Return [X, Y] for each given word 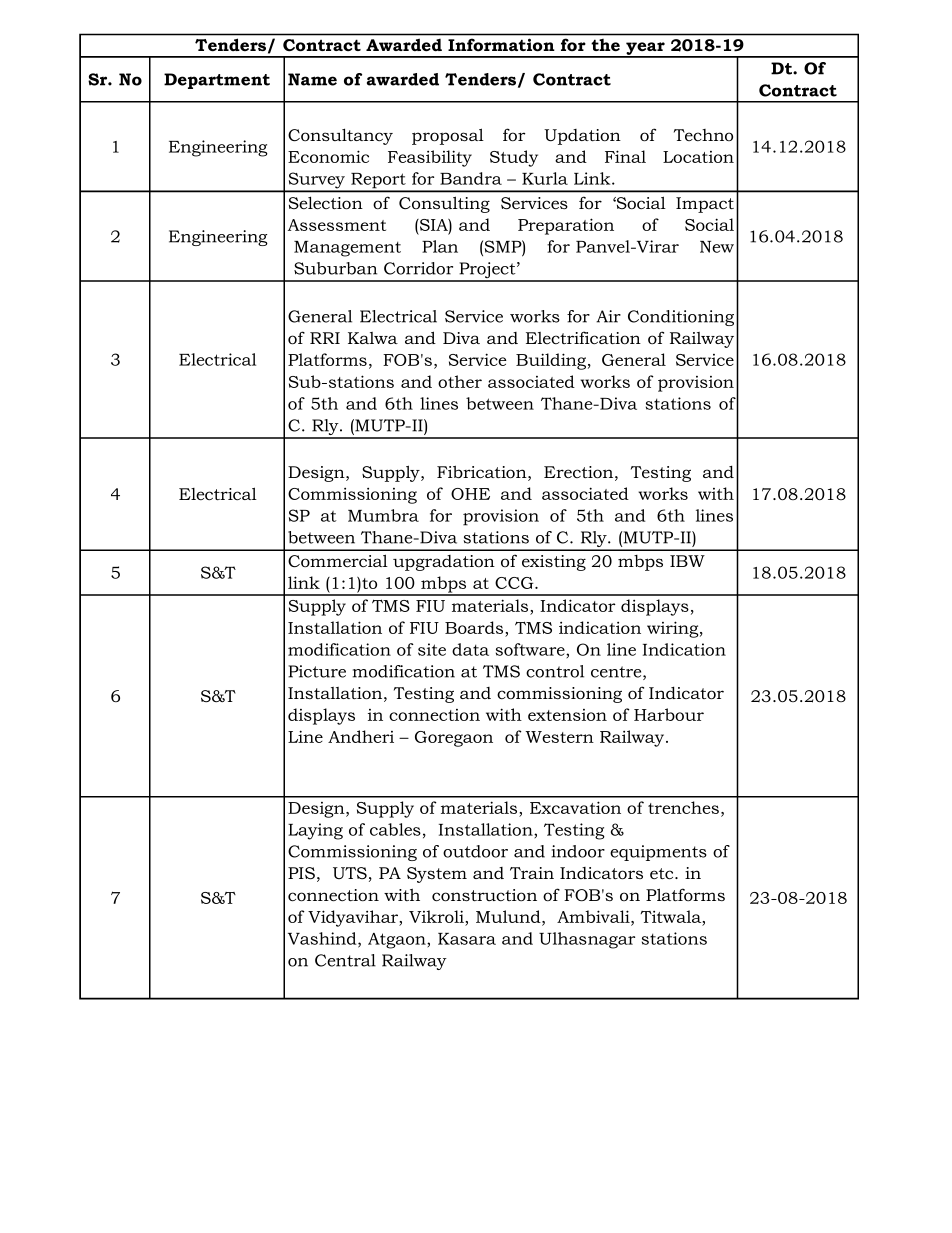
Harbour [669, 714]
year [645, 49]
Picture [317, 671]
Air [608, 316]
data [470, 649]
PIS [301, 873]
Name [312, 79]
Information [501, 45]
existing [554, 563]
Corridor [418, 268]
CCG [515, 583]
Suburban [335, 268]
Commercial [338, 561]
